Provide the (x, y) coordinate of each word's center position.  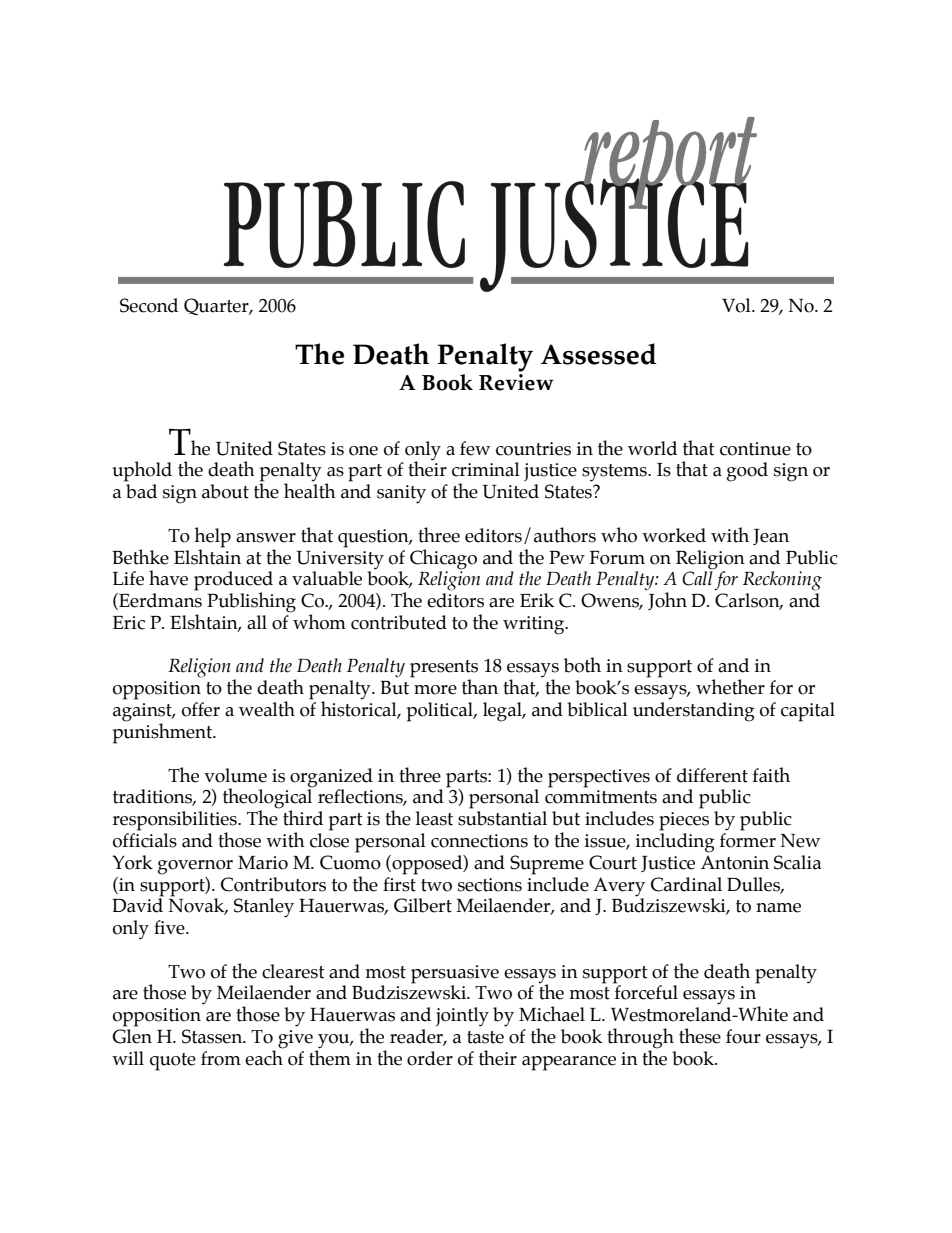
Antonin (735, 863)
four (743, 1036)
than (480, 687)
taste (485, 1037)
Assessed (598, 354)
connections (479, 841)
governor (195, 867)
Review (516, 382)
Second (149, 305)
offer (201, 709)
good (747, 472)
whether (730, 687)
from (221, 1058)
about (225, 491)
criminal (486, 469)
